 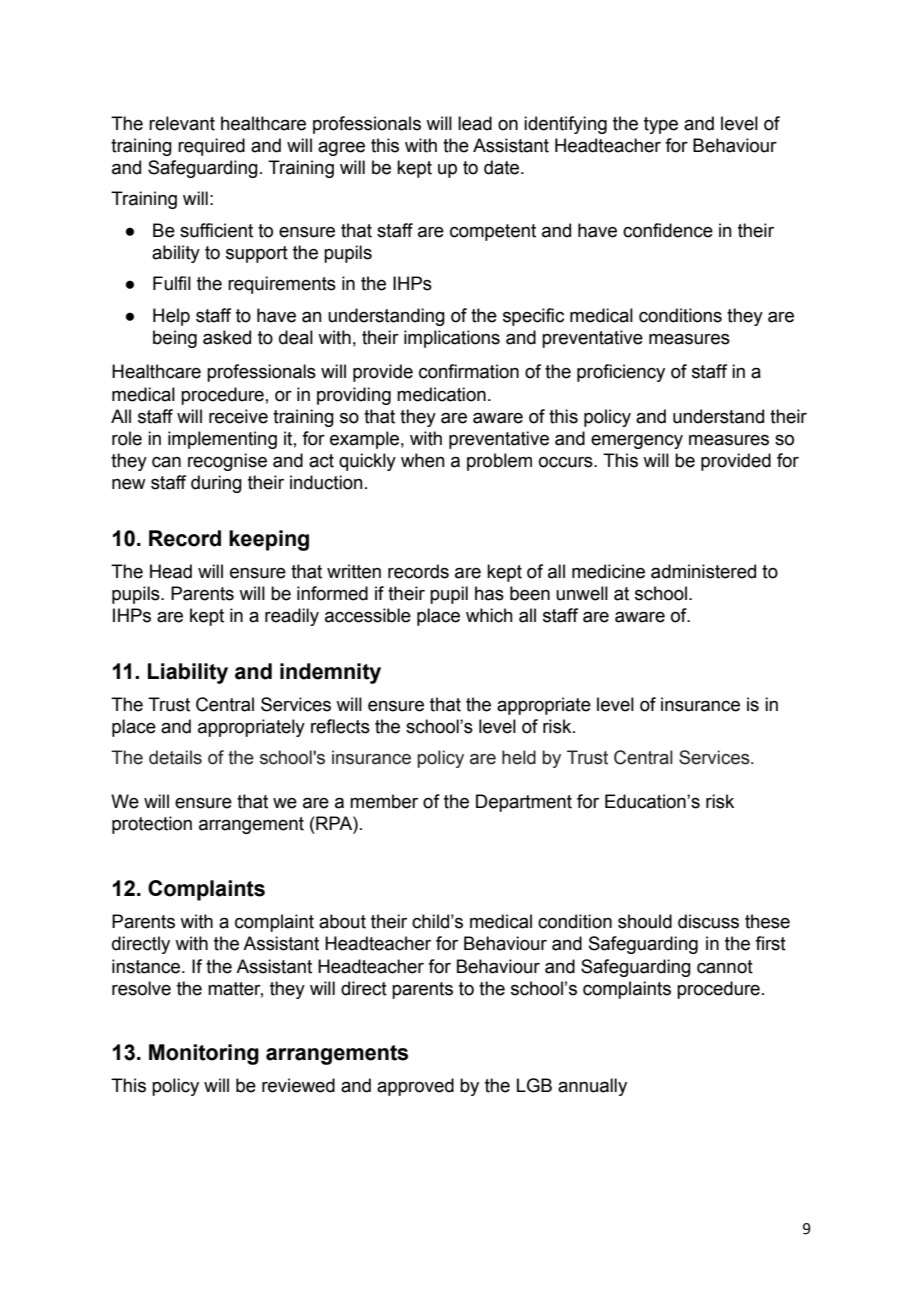 What do you see at coordinates (175, 757) in the screenshot?
I see `details` at bounding box center [175, 757].
